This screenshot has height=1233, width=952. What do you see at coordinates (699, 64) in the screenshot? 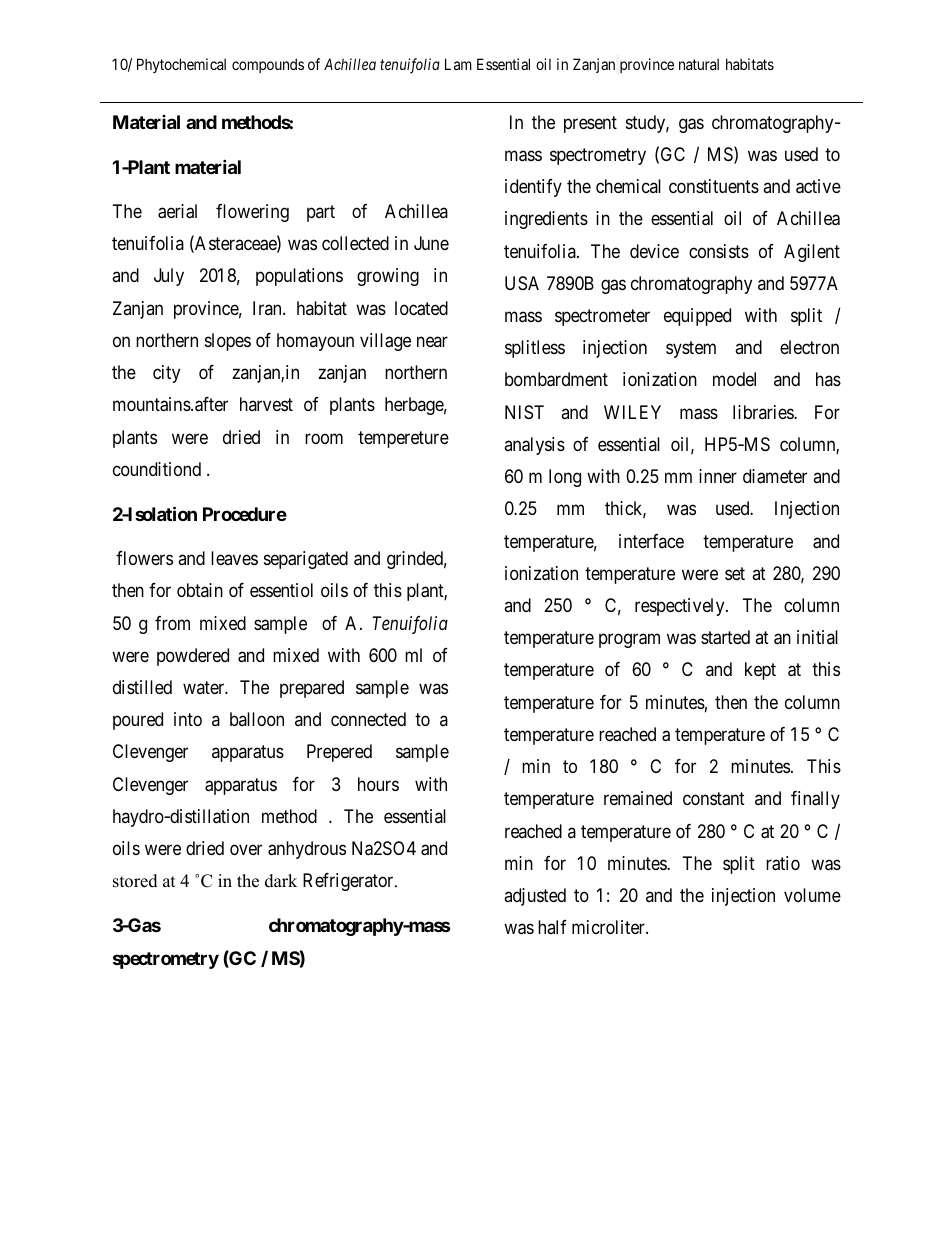
I see `natural` at bounding box center [699, 64].
